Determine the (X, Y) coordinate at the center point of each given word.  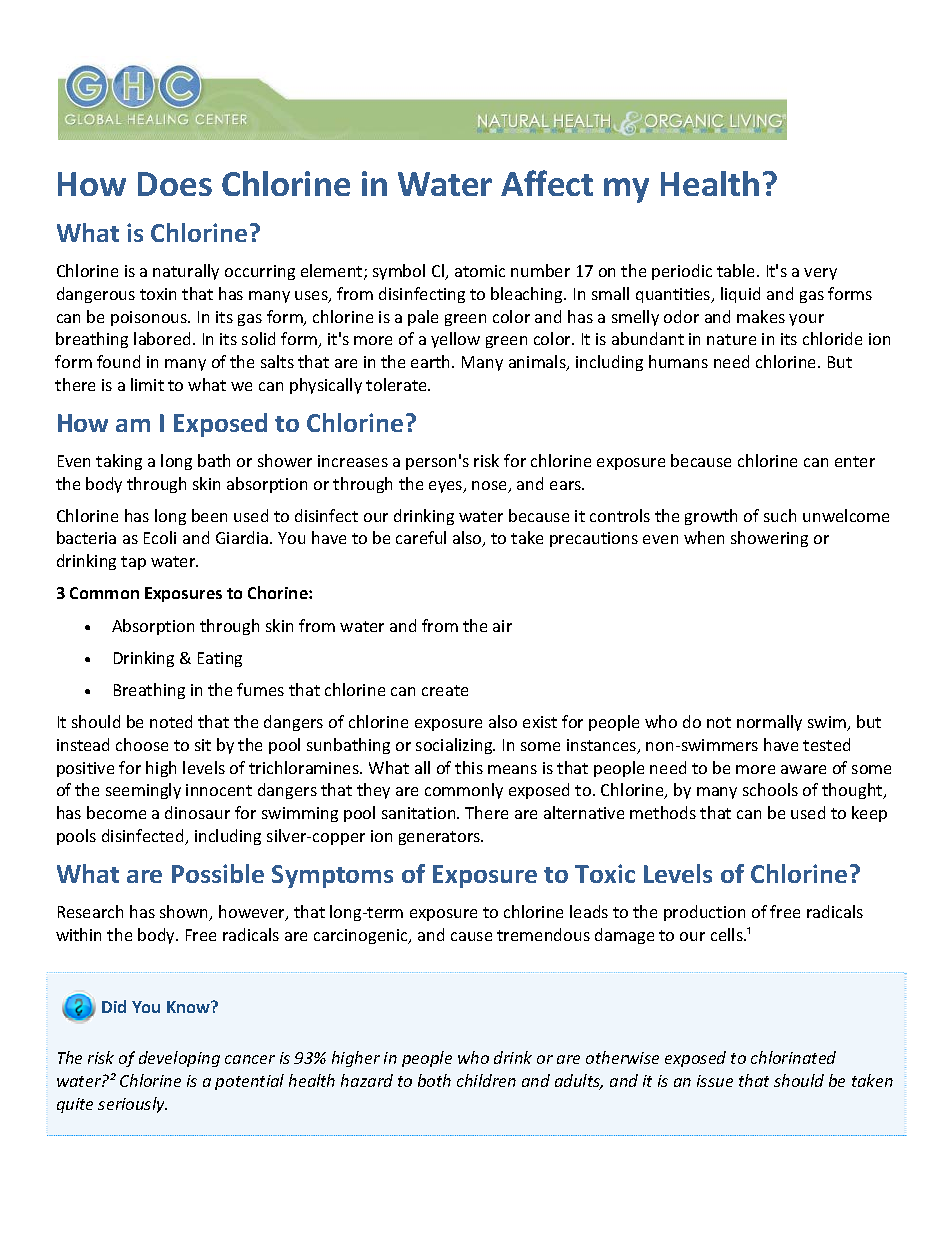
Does (175, 184)
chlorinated (793, 1057)
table (737, 270)
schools (770, 789)
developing (179, 1059)
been (209, 515)
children (486, 1080)
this (469, 767)
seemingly (143, 791)
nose (491, 487)
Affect (547, 183)
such (780, 515)
